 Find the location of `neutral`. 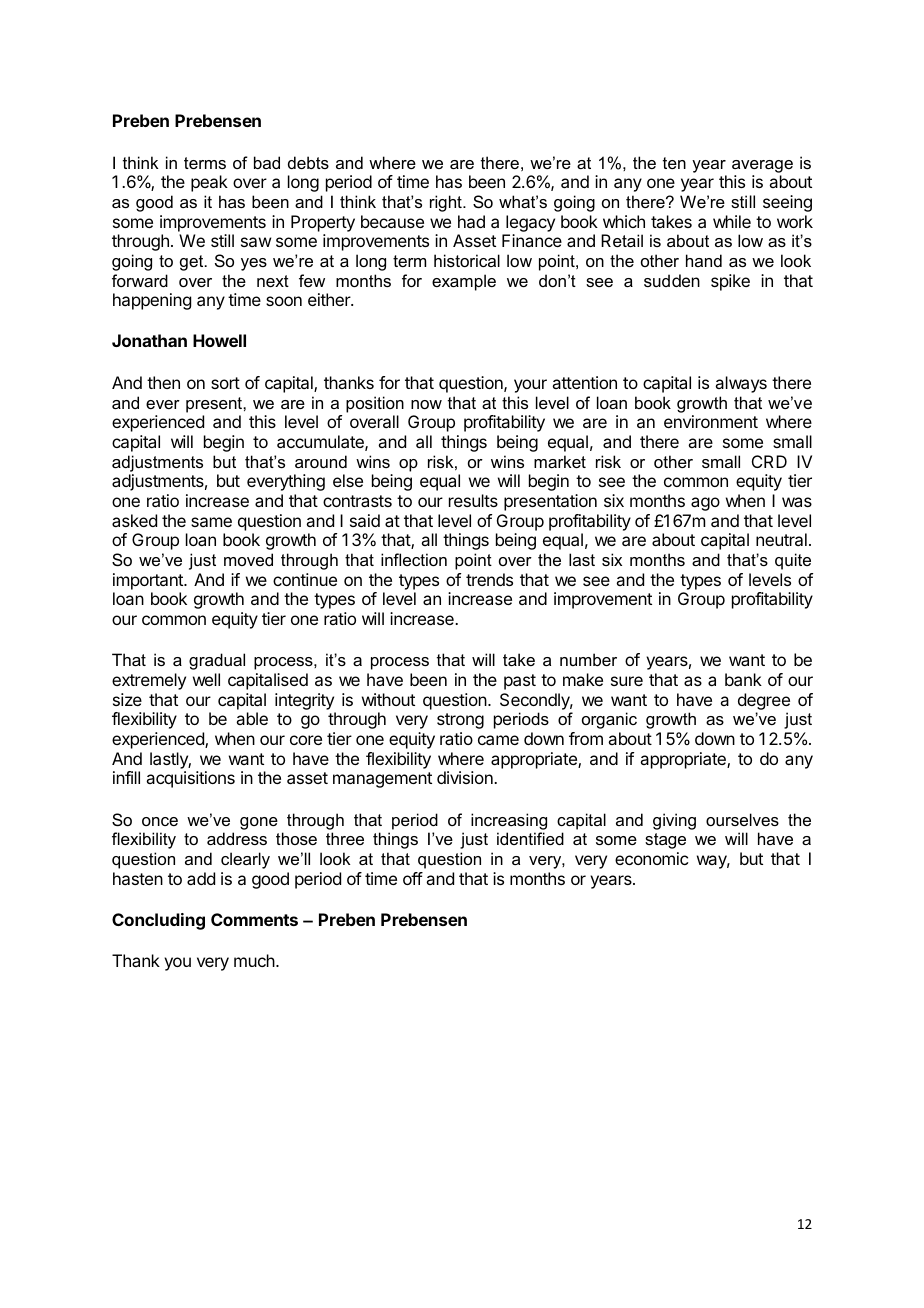

neutral is located at coordinates (781, 539).
